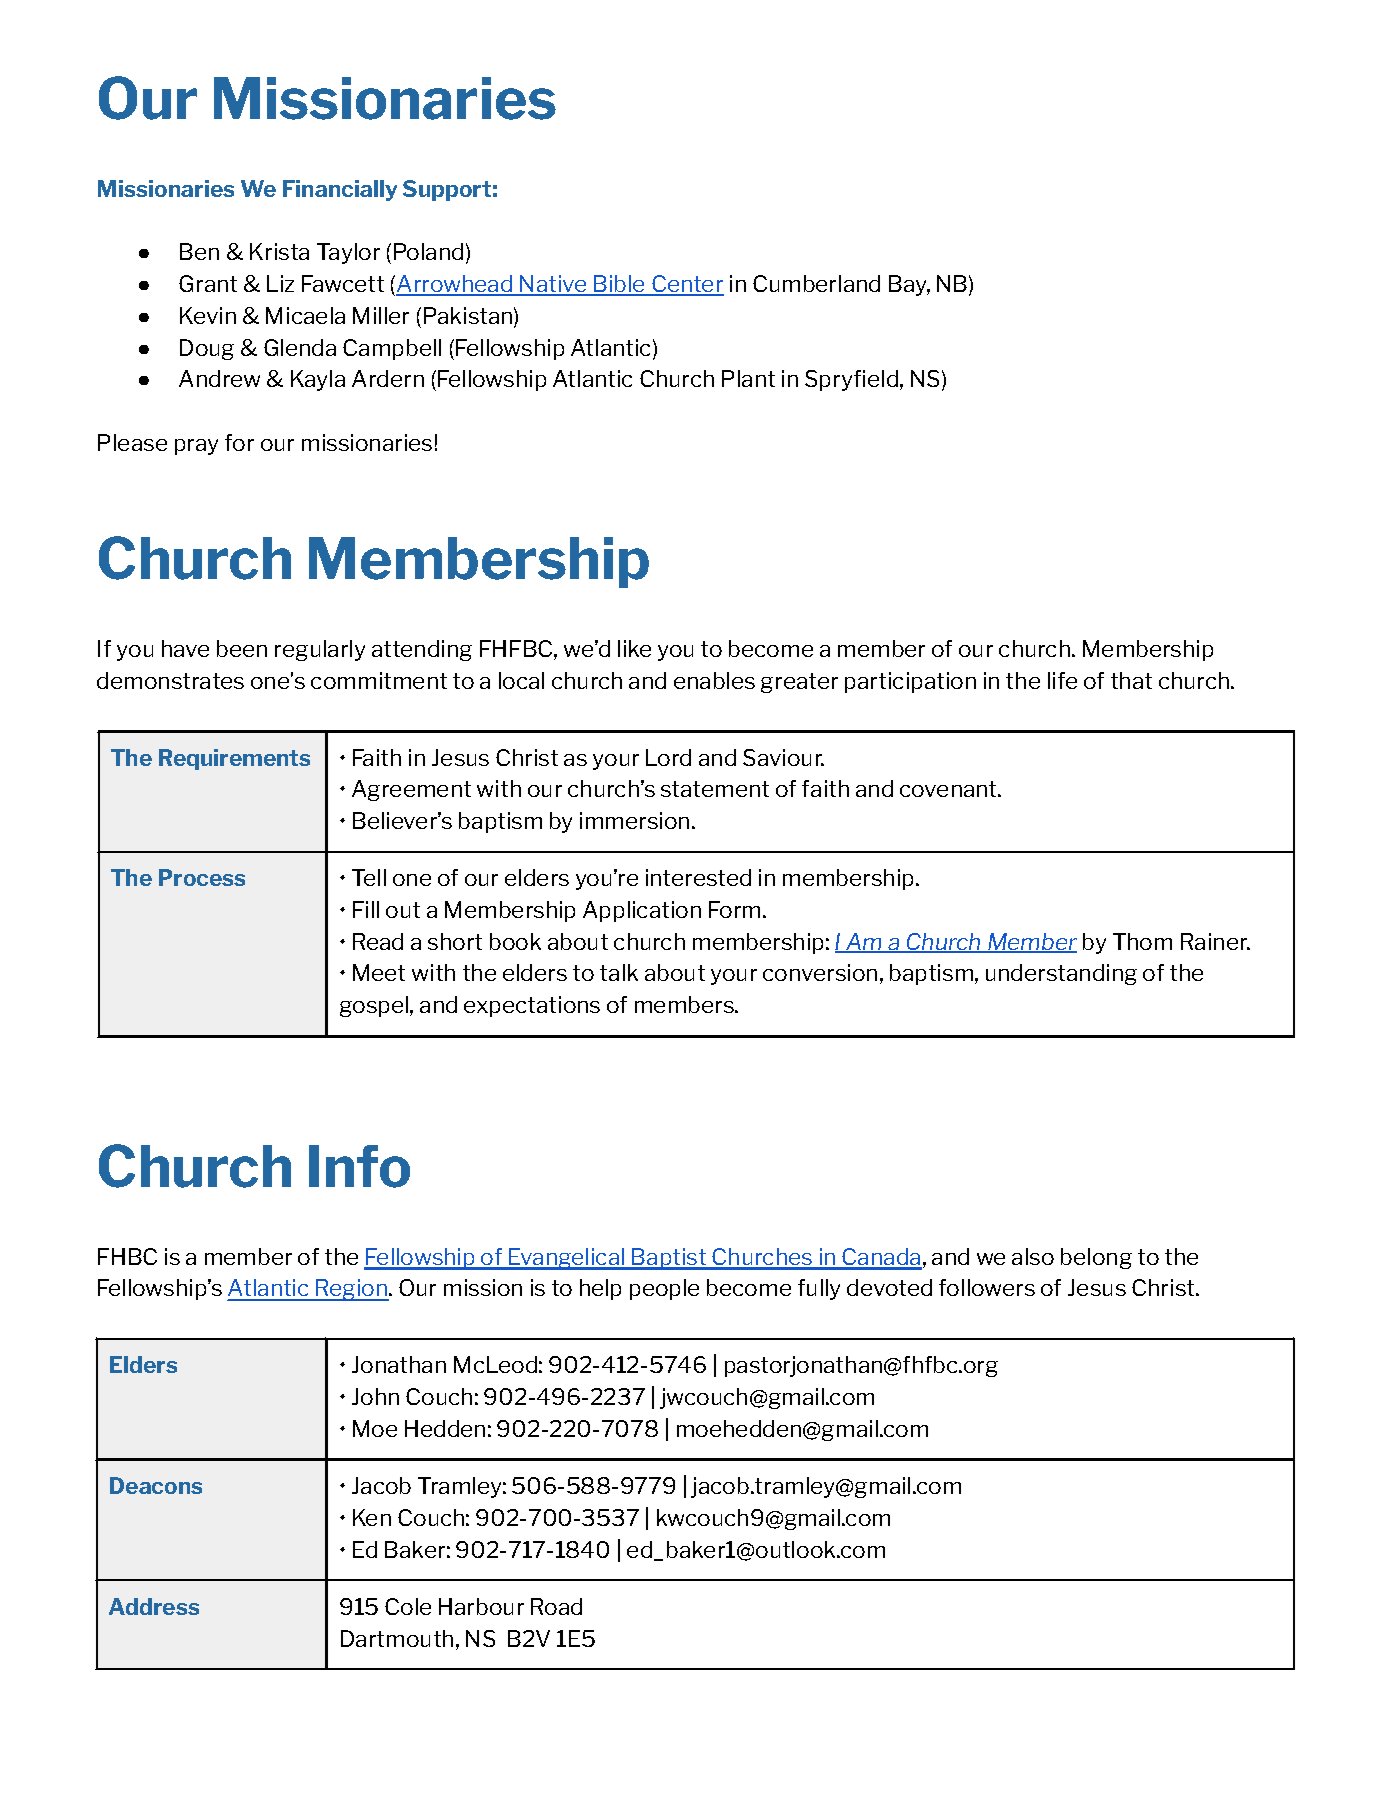  Describe the element at coordinates (202, 877) in the screenshot. I see `Process` at that location.
